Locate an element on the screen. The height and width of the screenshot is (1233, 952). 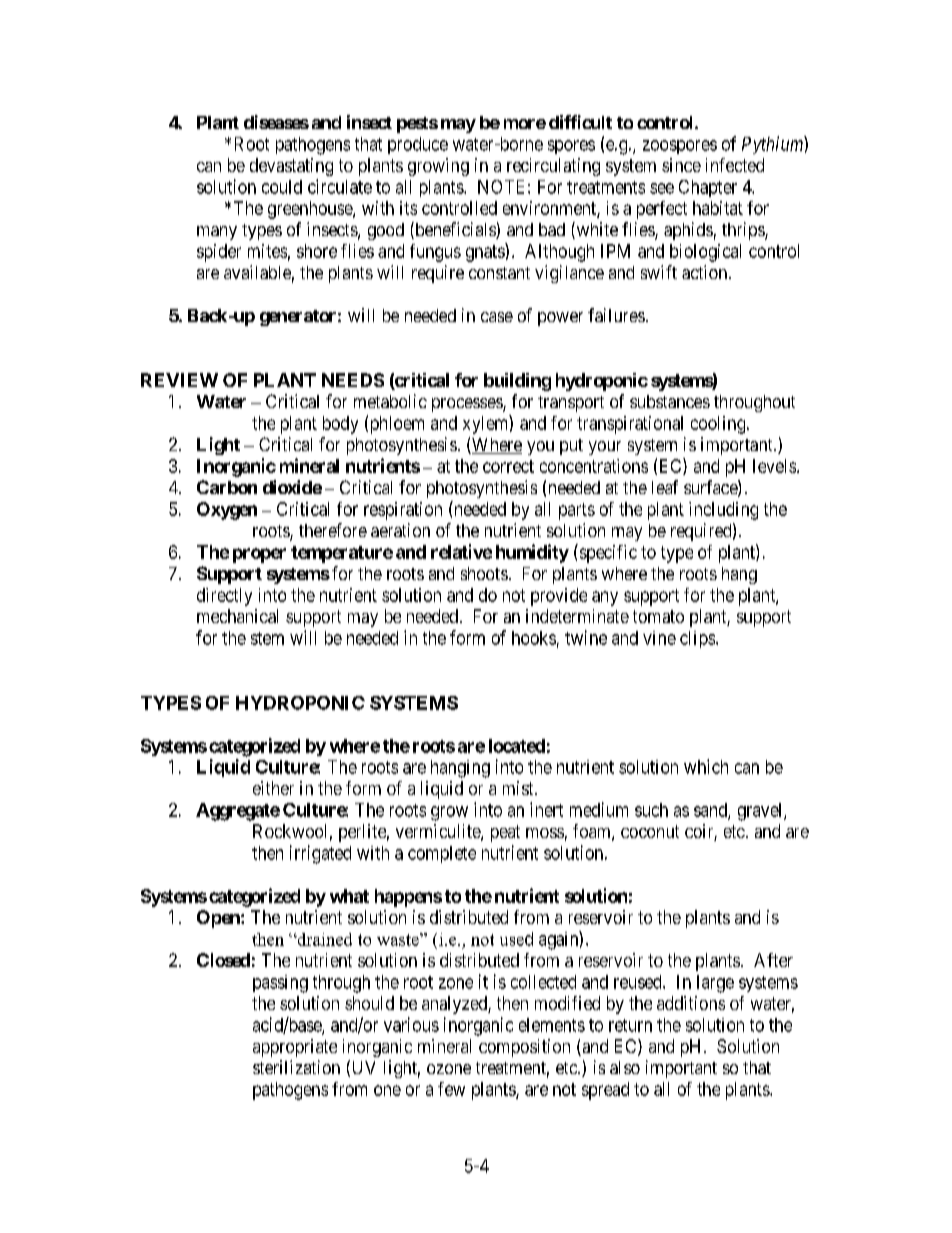
mechanical is located at coordinates (237, 616).
